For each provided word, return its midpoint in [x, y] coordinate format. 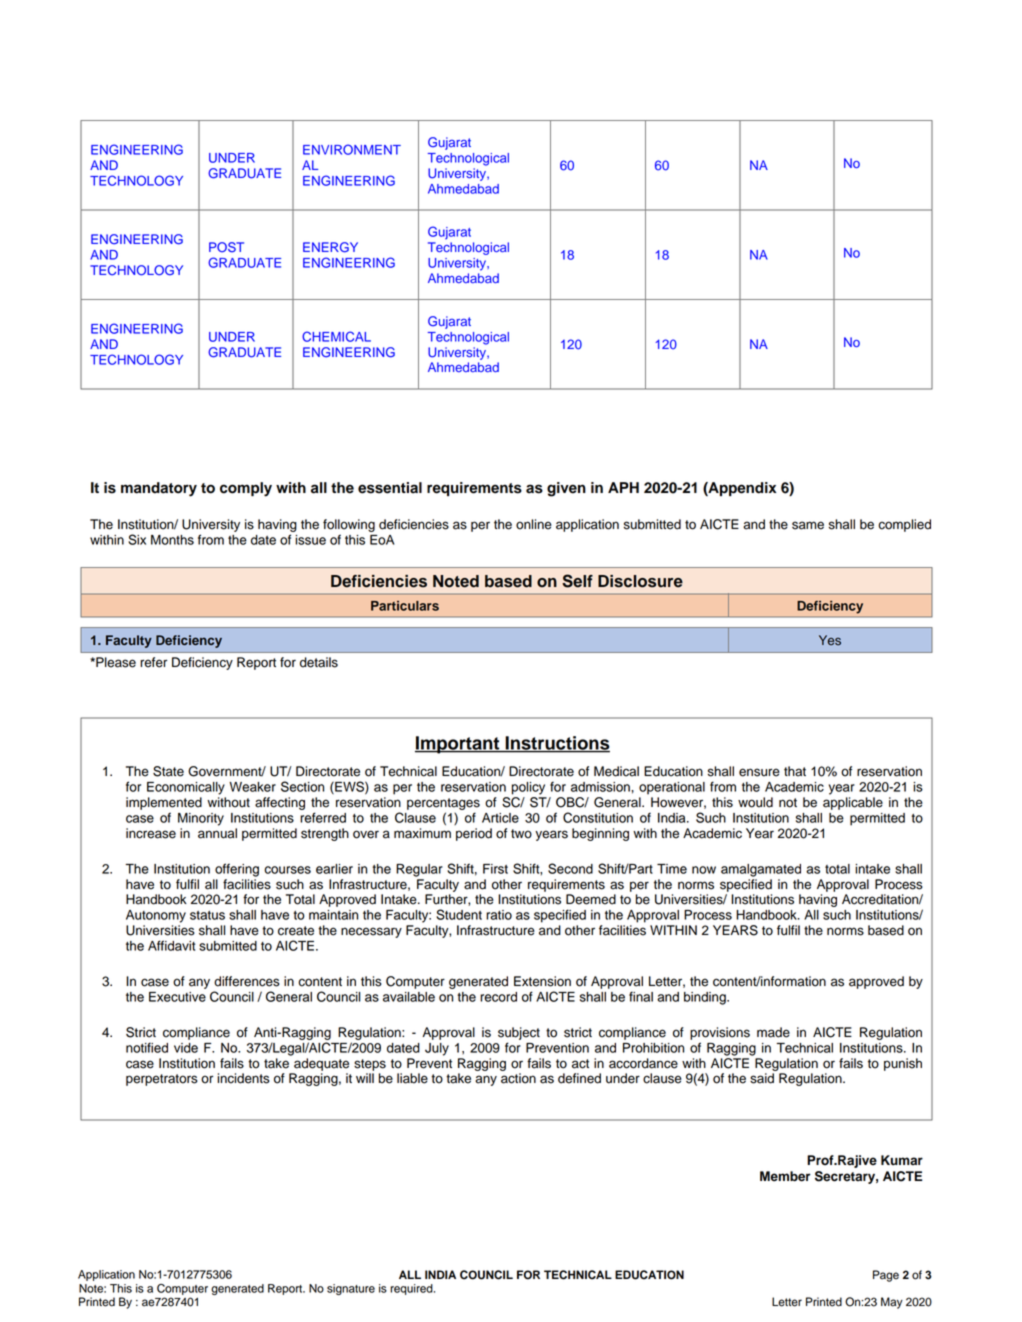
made [773, 1032]
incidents [243, 1078]
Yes [830, 640]
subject [519, 1033]
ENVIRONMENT [352, 149]
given [566, 489]
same [808, 525]
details [319, 662]
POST [226, 247]
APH [623, 487]
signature [351, 1289]
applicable [853, 803]
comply [246, 489]
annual [217, 833]
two [521, 834]
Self [577, 581]
